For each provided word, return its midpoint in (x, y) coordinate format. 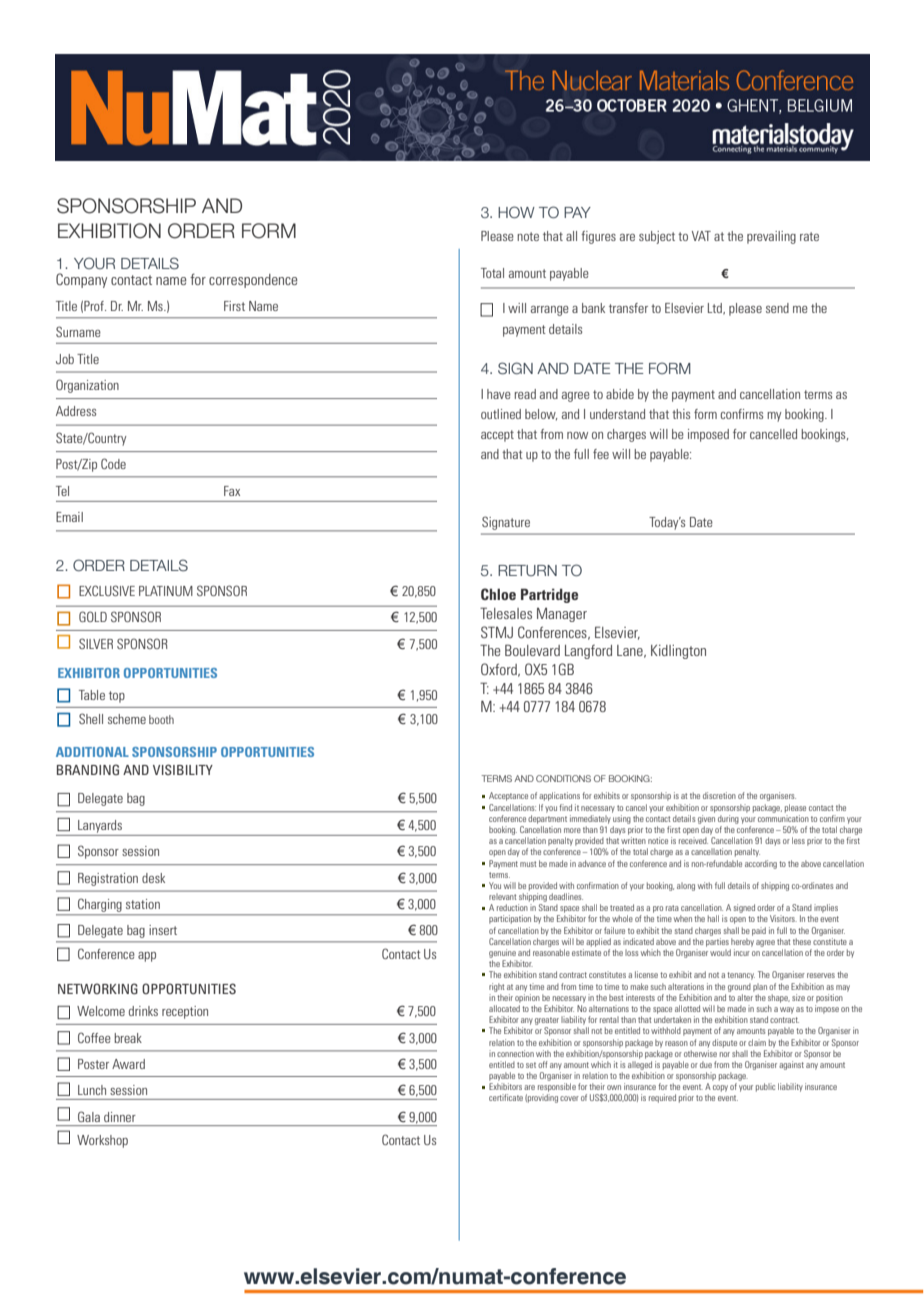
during (728, 819)
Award (128, 1064)
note (528, 236)
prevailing (771, 237)
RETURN (527, 570)
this (681, 414)
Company (81, 280)
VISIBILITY (183, 769)
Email (69, 517)
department (547, 819)
